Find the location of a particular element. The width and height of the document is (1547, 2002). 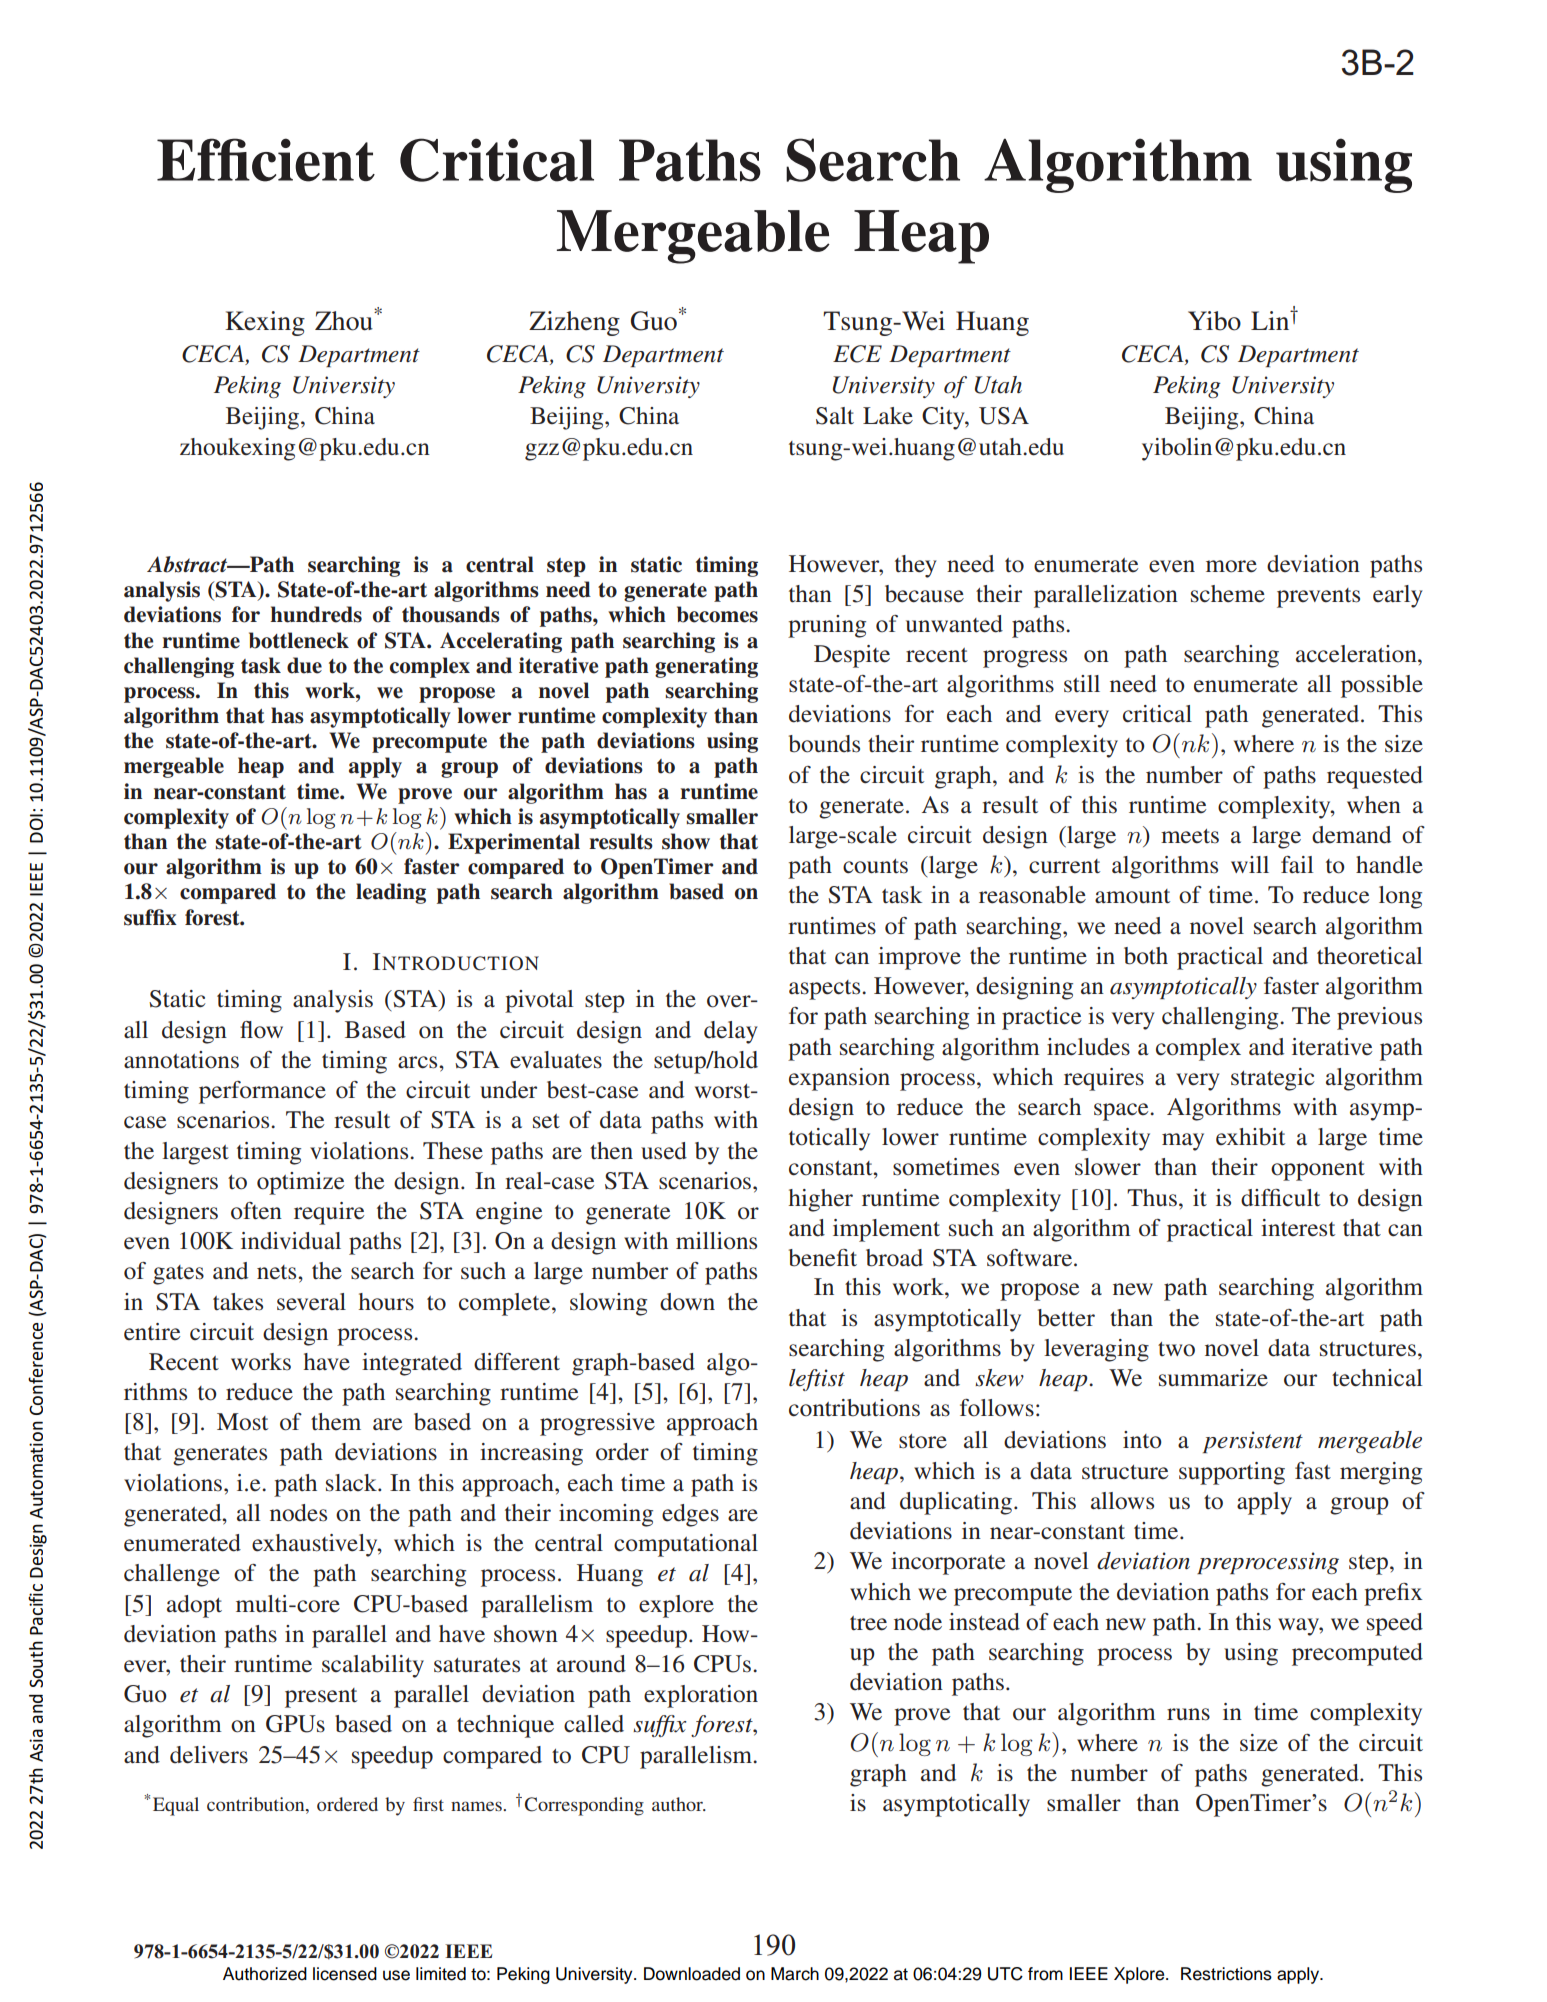

March is located at coordinates (795, 1974).
